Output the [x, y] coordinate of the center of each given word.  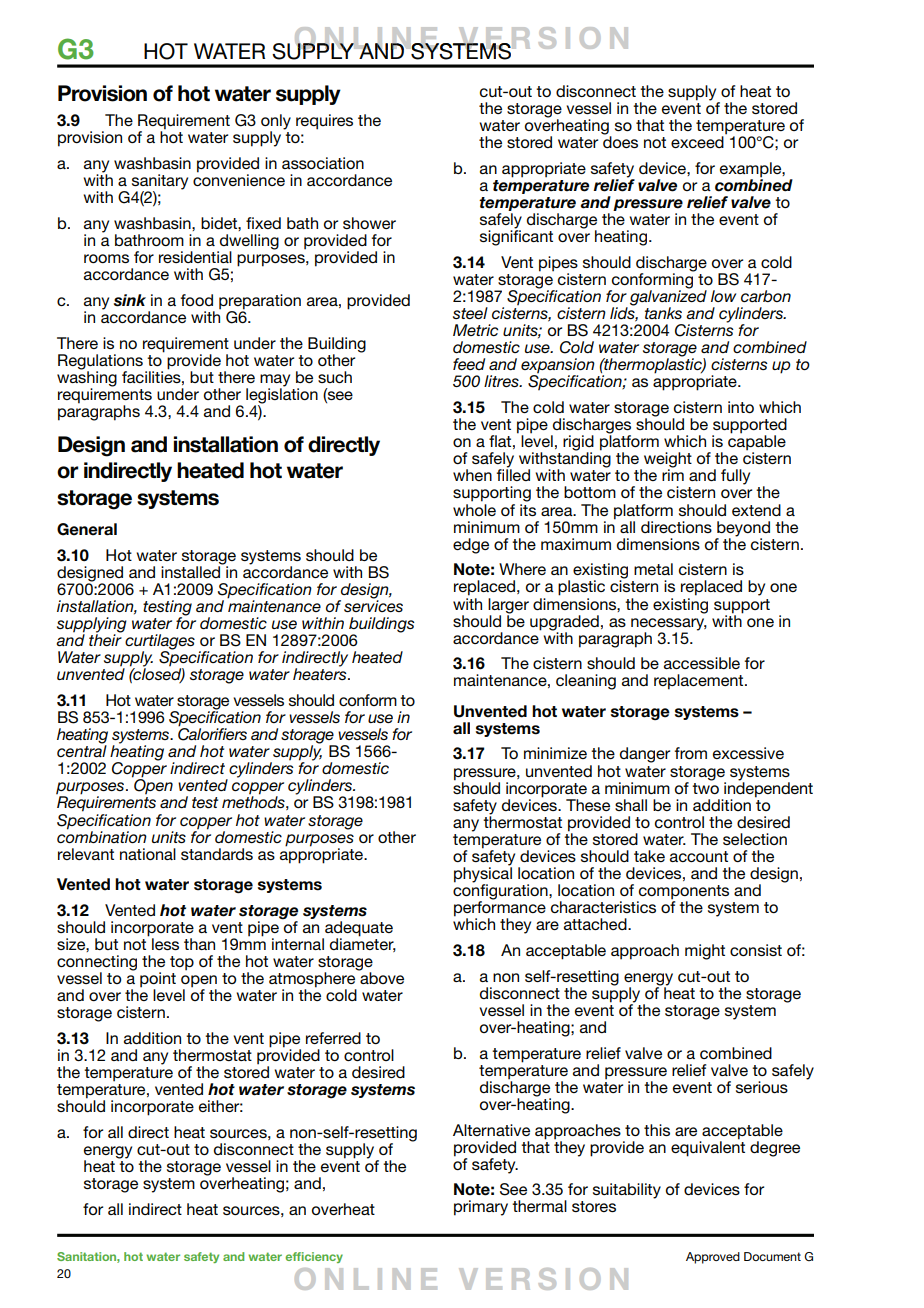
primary [481, 1208]
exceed [697, 142]
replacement [700, 682]
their [105, 639]
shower [369, 223]
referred [333, 1038]
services [373, 605]
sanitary [160, 183]
